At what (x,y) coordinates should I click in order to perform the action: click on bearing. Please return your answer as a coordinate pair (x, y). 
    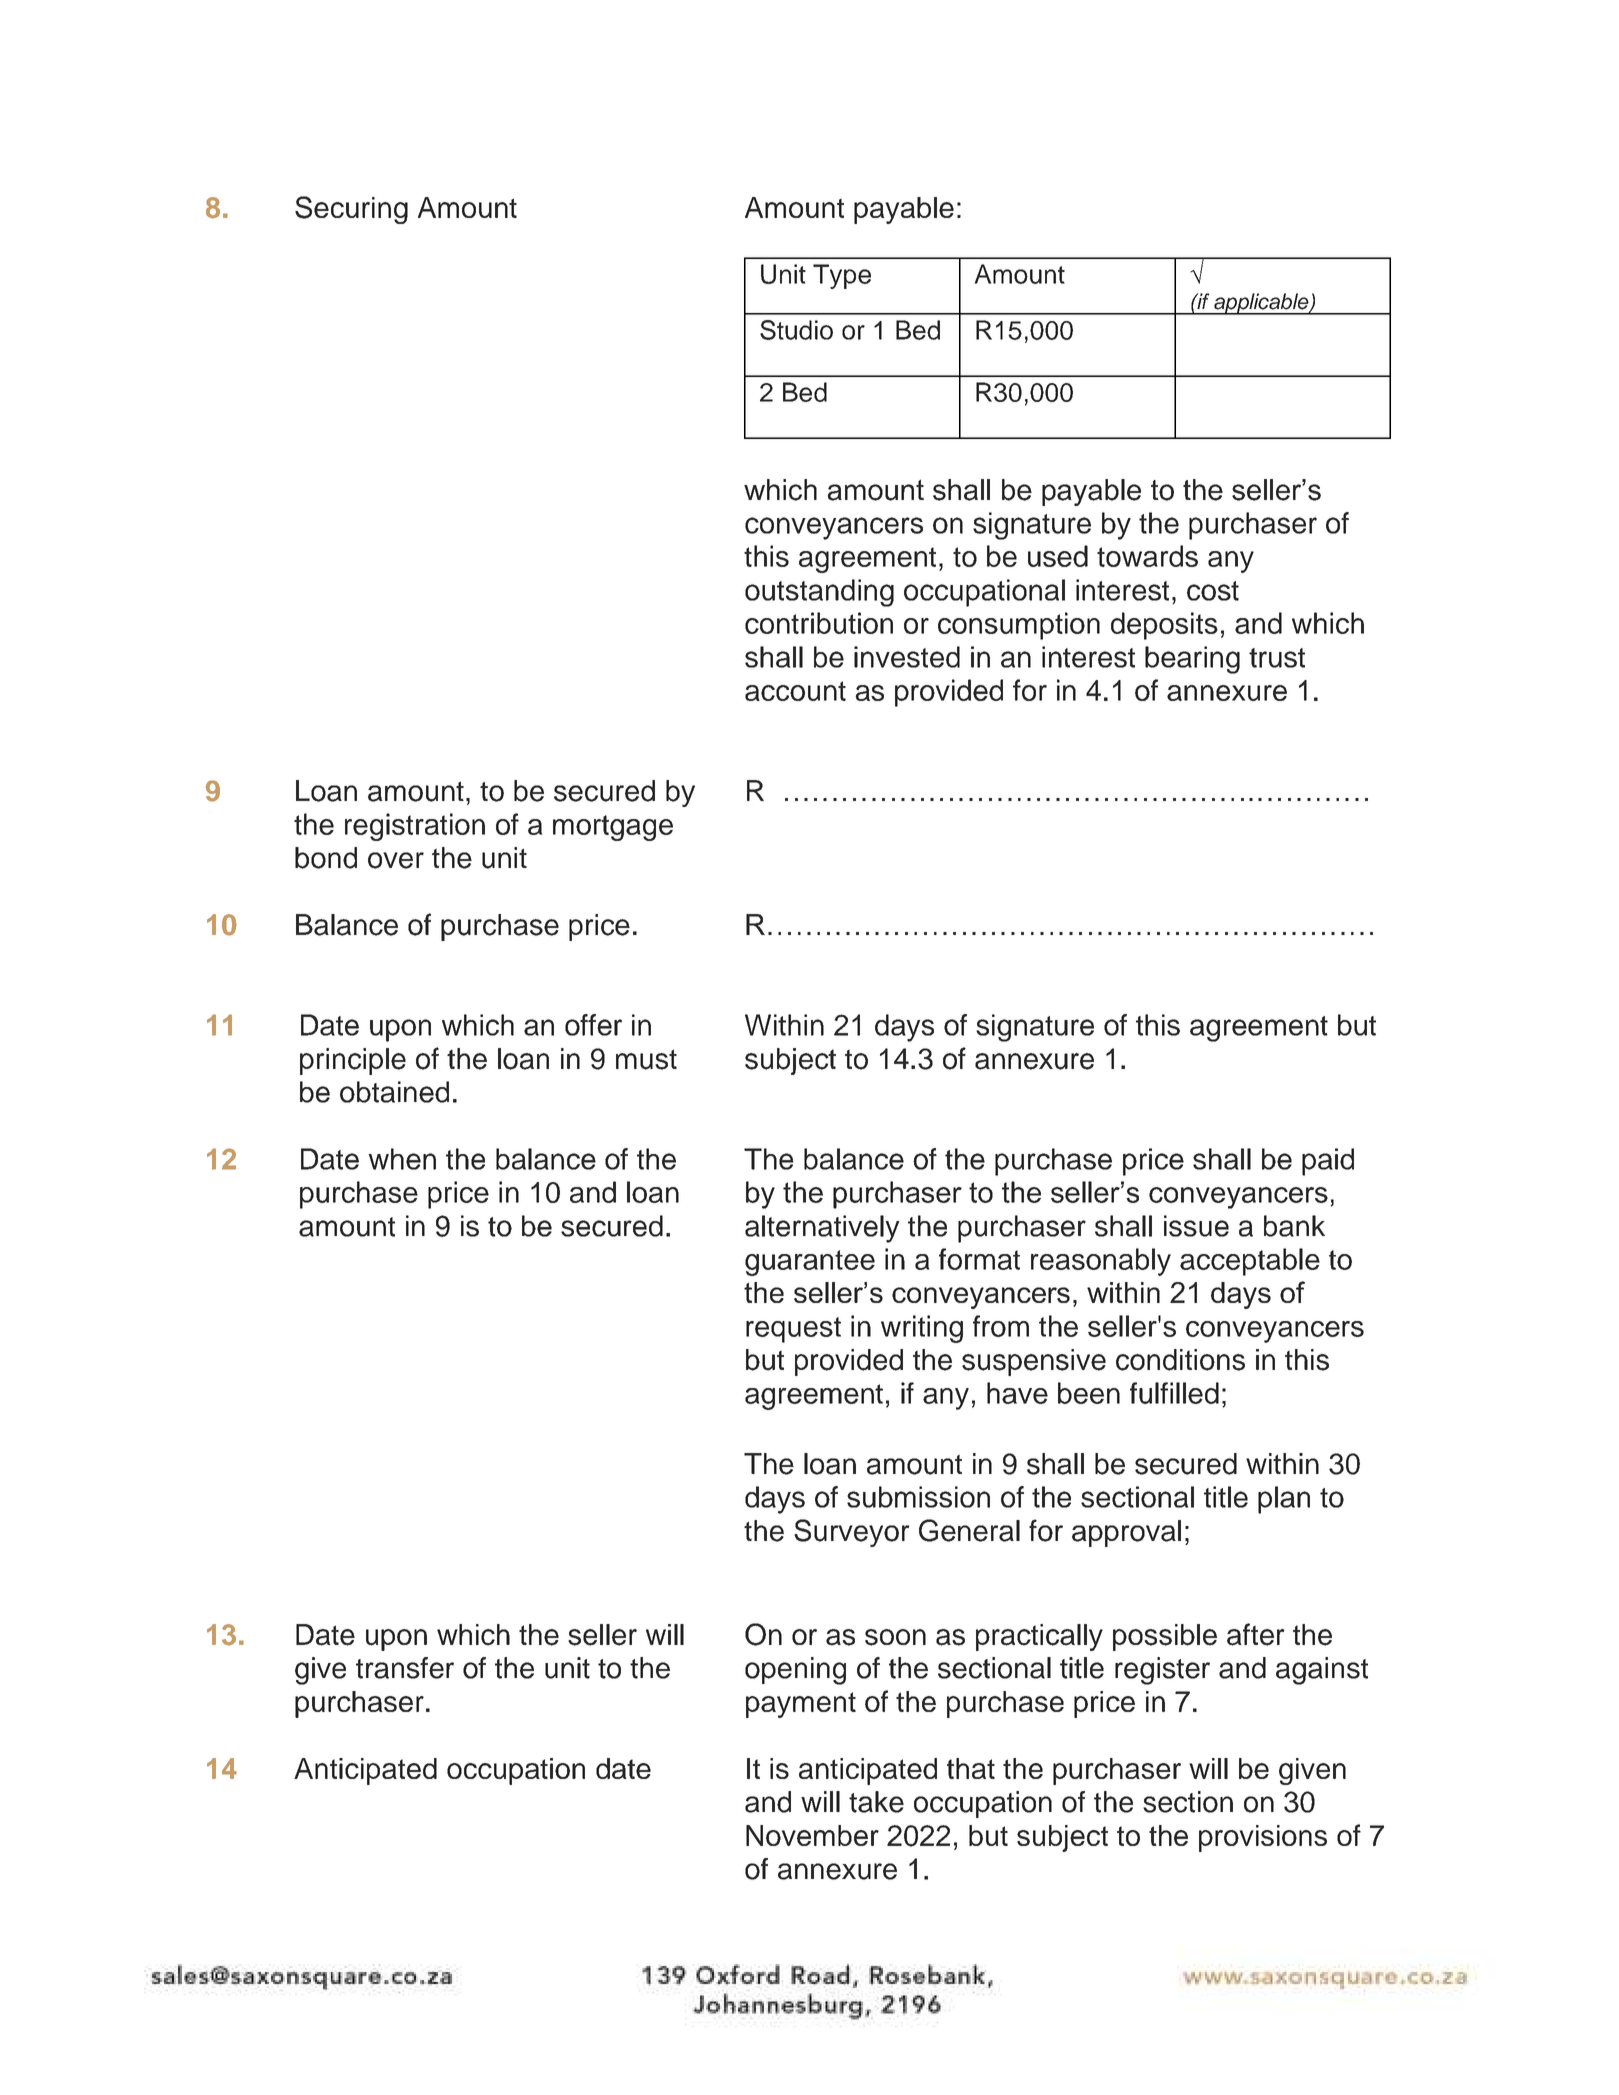
    Looking at the image, I should click on (1192, 660).
